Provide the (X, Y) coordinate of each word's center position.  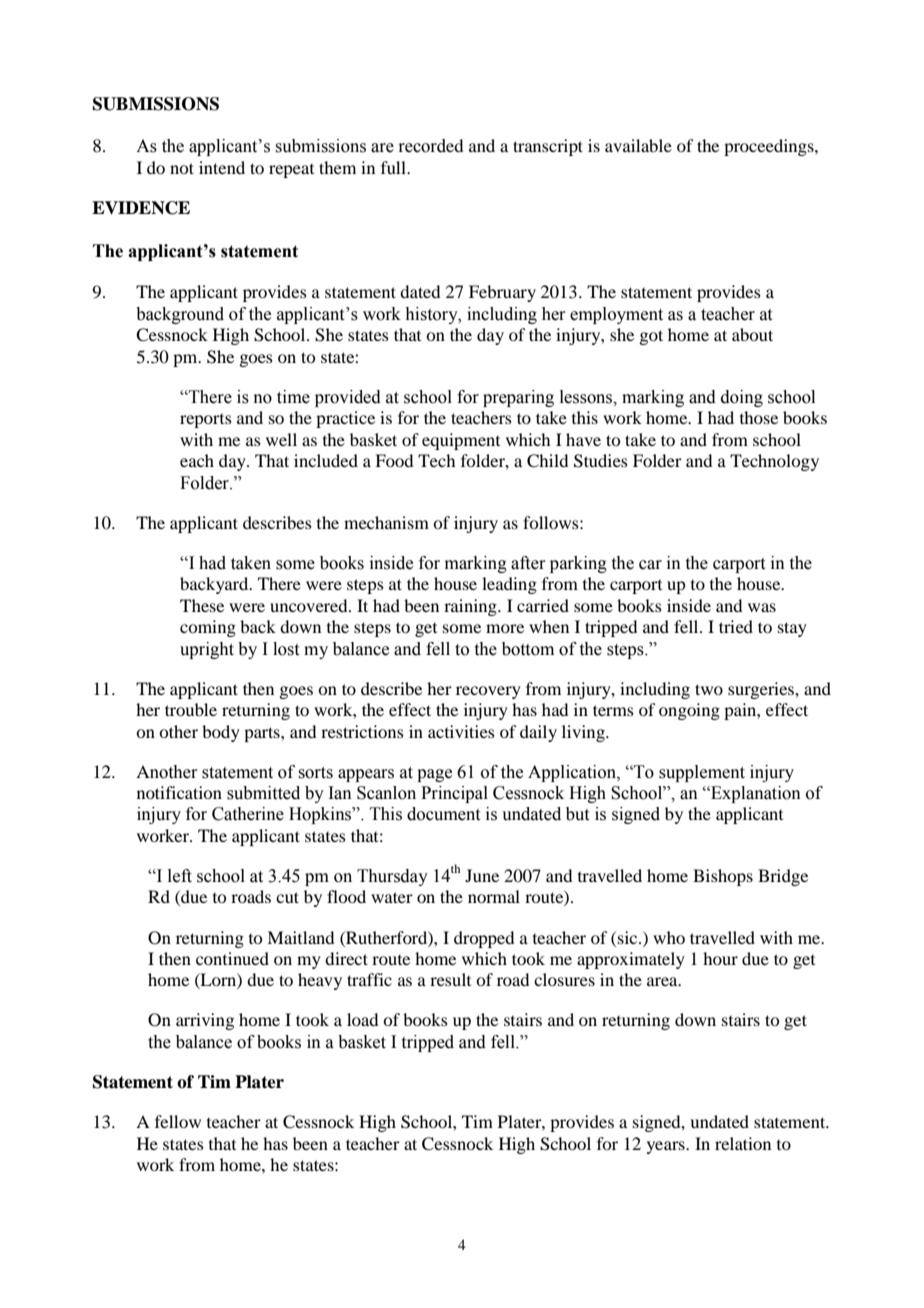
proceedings (770, 147)
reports (206, 421)
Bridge (783, 877)
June (482, 875)
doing (742, 398)
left (180, 876)
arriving (205, 1021)
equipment (461, 441)
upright (207, 650)
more (505, 628)
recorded (430, 146)
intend (222, 167)
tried (736, 626)
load (362, 1019)
